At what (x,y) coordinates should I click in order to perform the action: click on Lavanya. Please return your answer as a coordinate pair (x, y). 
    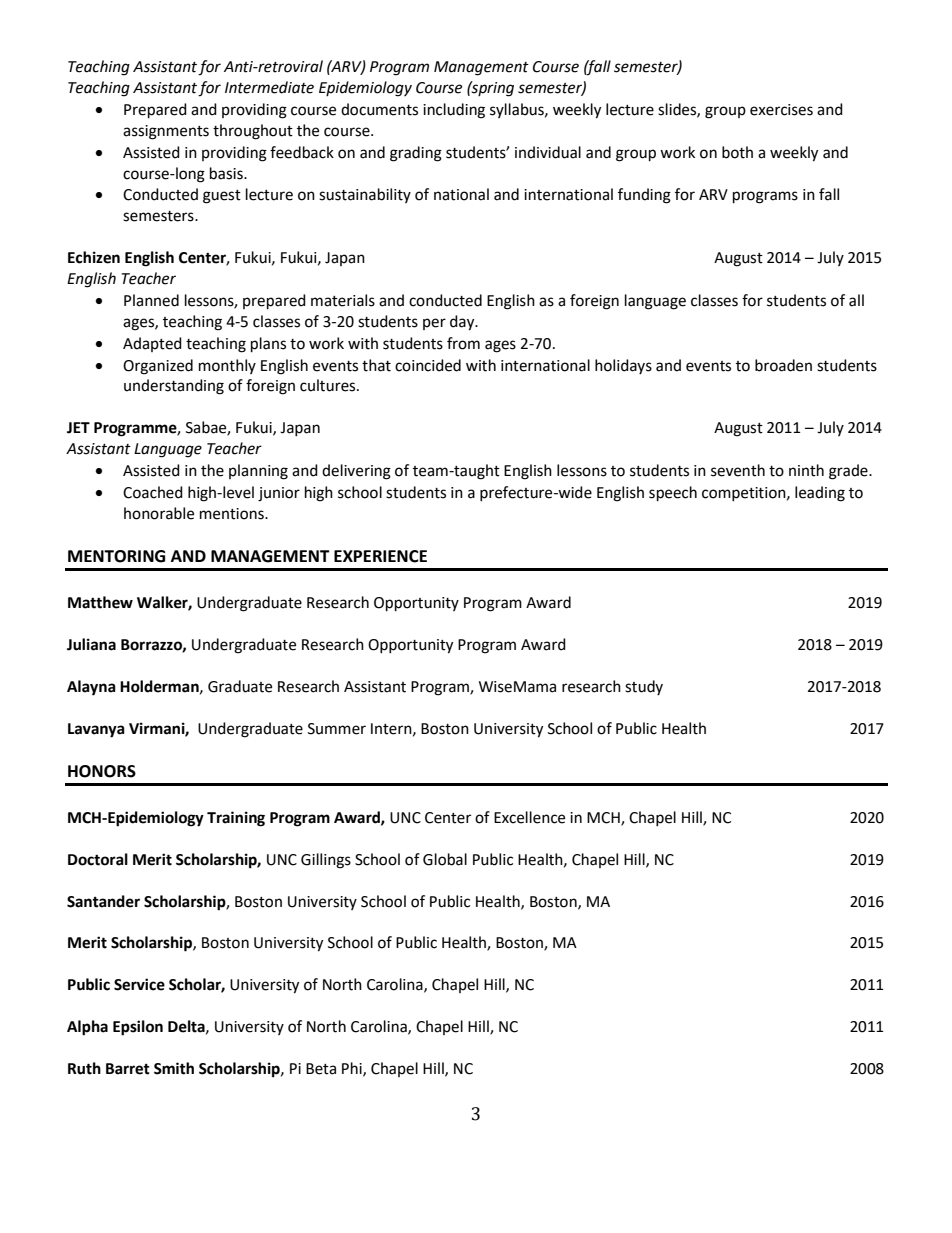
    Looking at the image, I should click on (96, 730).
